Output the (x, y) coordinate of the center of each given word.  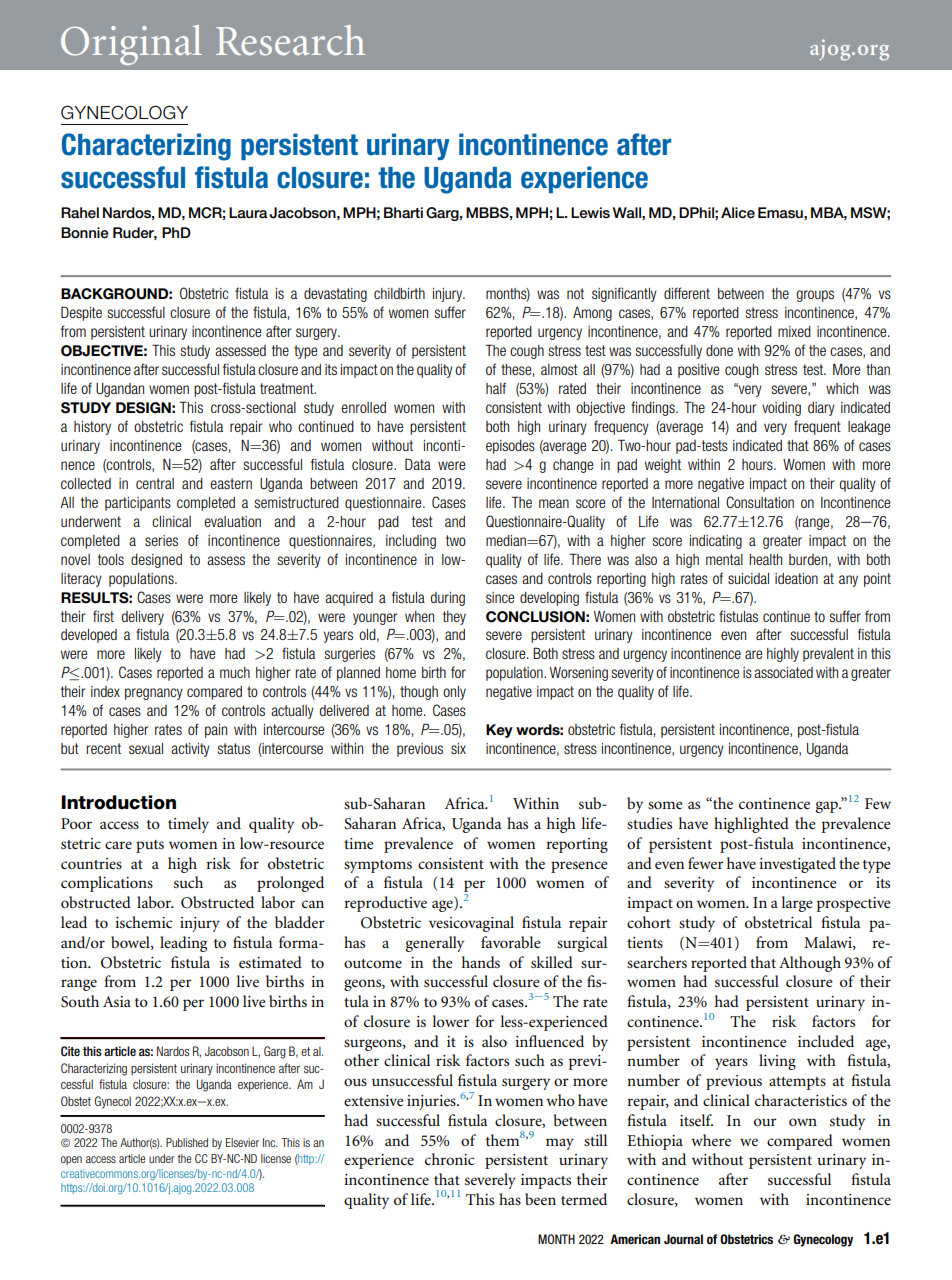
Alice (738, 213)
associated (783, 672)
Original (131, 45)
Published (187, 1142)
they (454, 618)
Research (290, 40)
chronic (449, 1159)
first (103, 616)
